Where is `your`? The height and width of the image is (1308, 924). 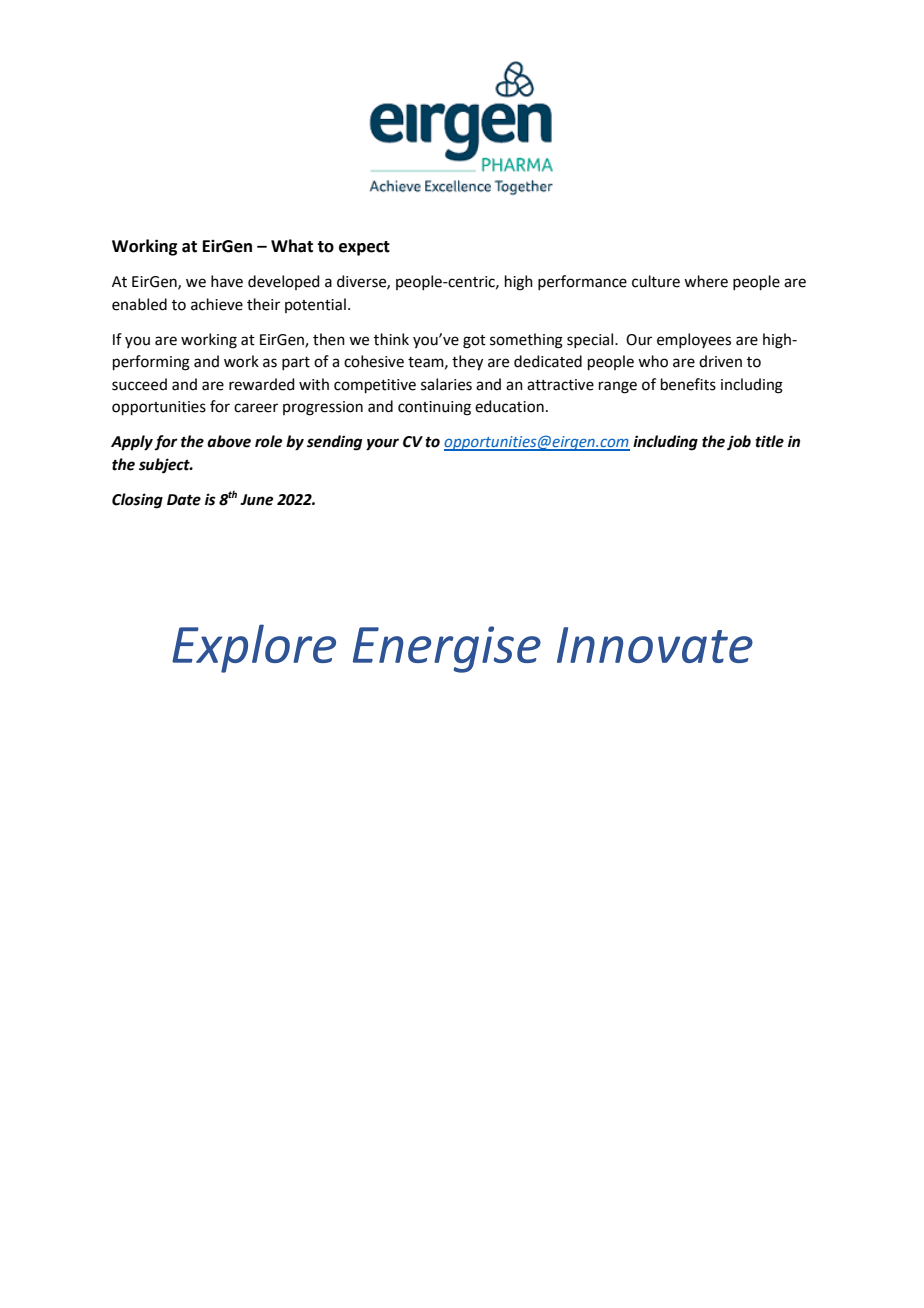 your is located at coordinates (382, 444).
